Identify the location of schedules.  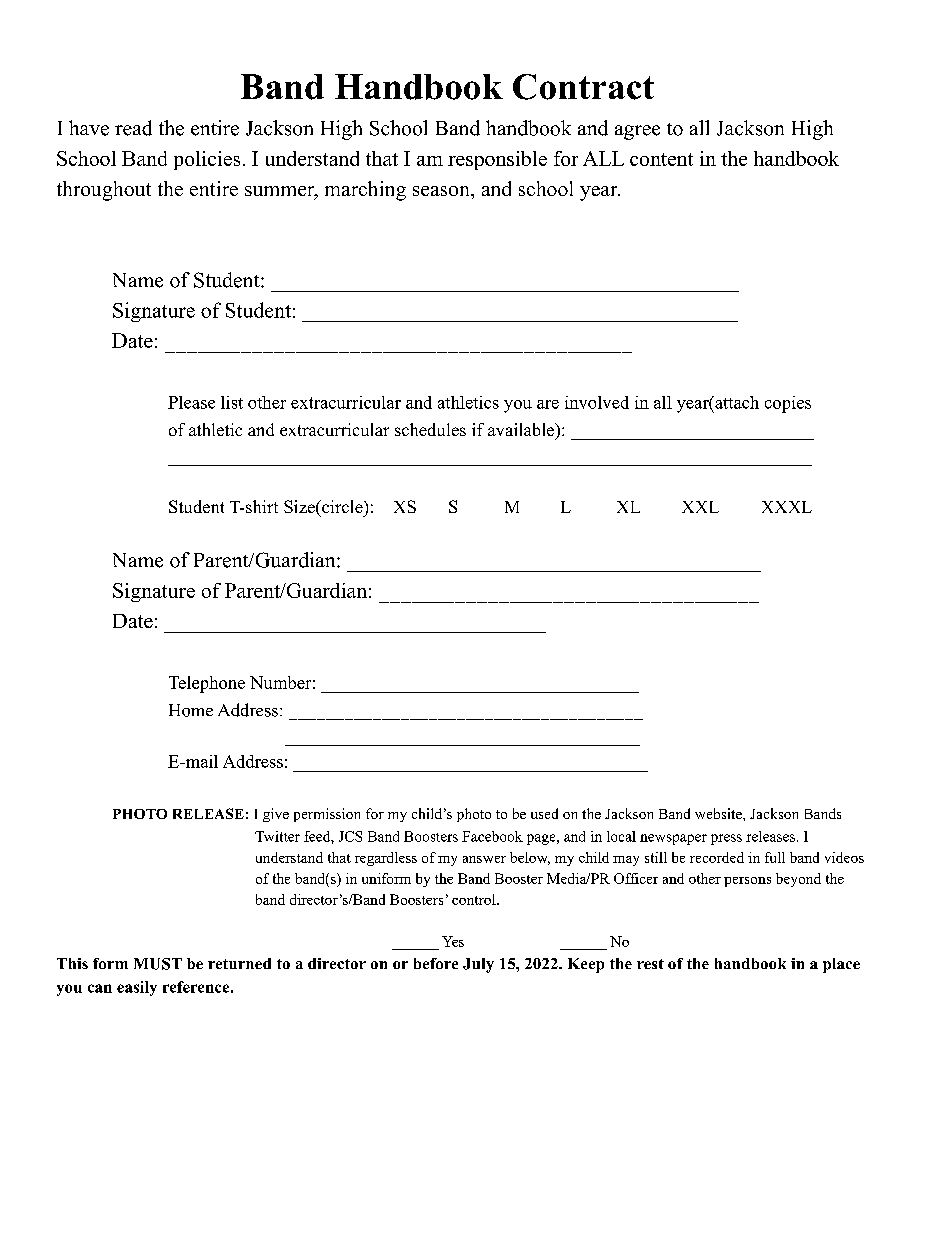
(430, 429).
